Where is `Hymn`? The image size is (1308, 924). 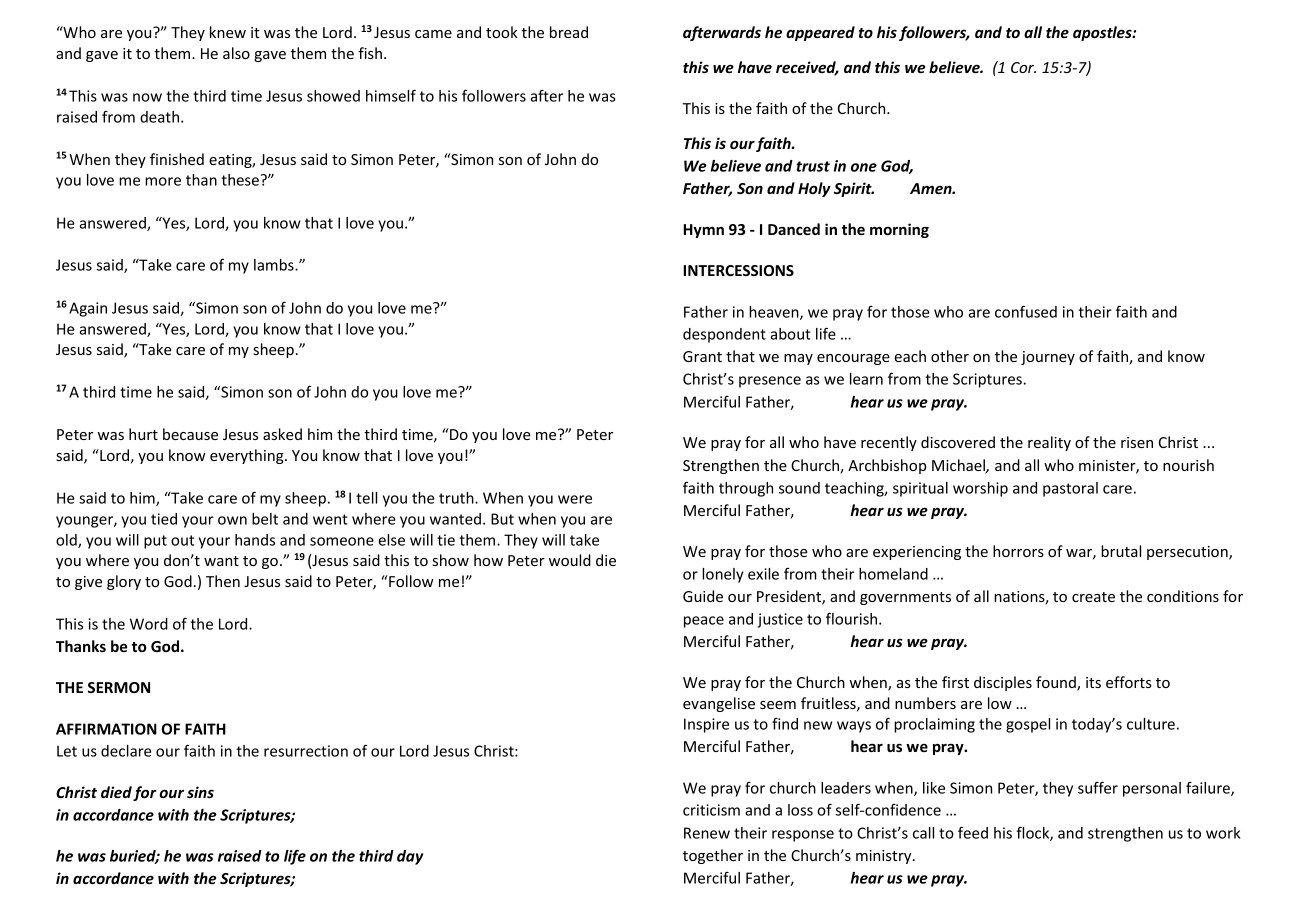 Hymn is located at coordinates (703, 231).
